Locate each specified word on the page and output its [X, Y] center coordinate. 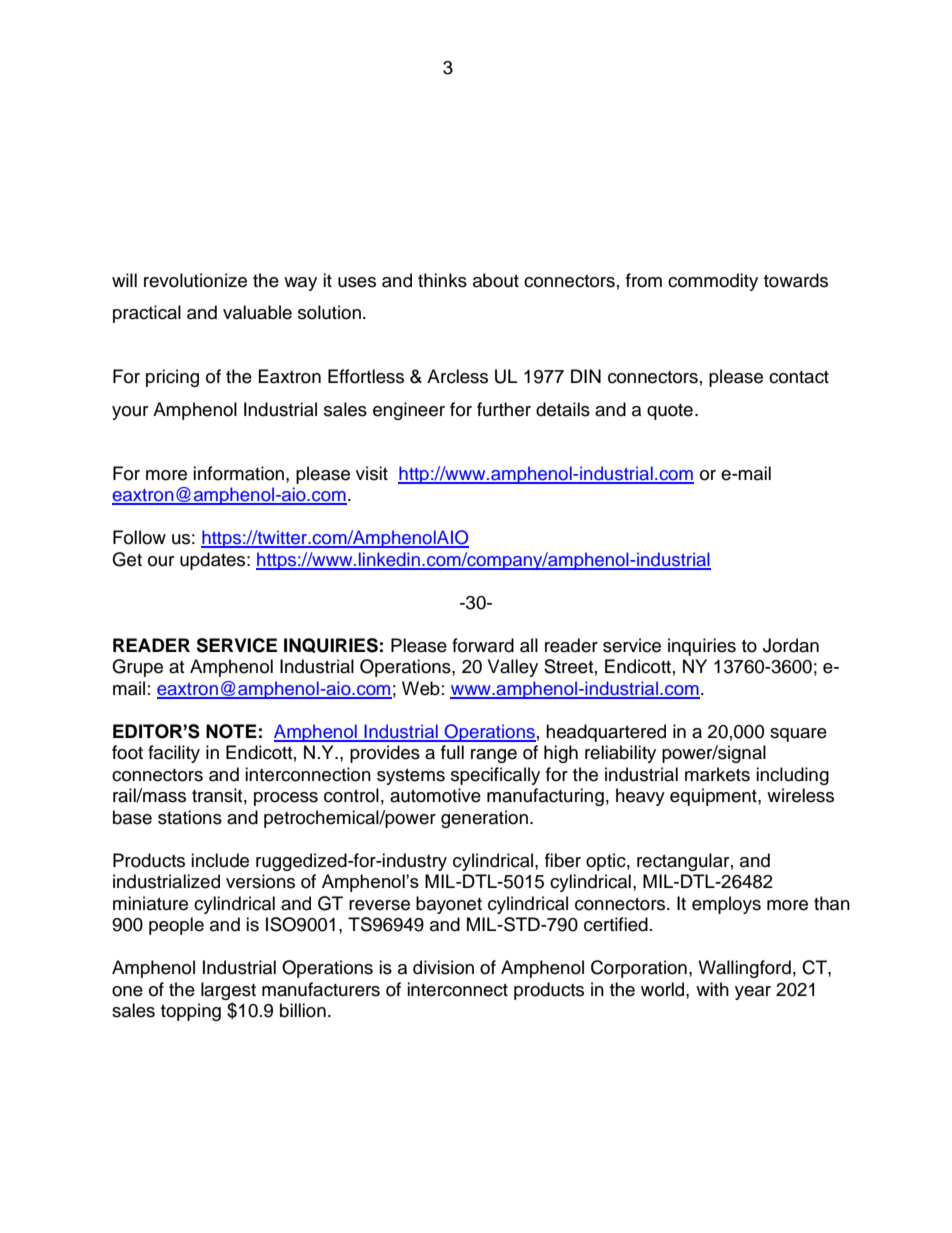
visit [372, 473]
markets [717, 774]
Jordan [791, 645]
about [496, 280]
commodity [713, 282]
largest [228, 991]
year [753, 993]
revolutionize [195, 280]
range [494, 756]
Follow [139, 537]
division [443, 967]
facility [174, 754]
